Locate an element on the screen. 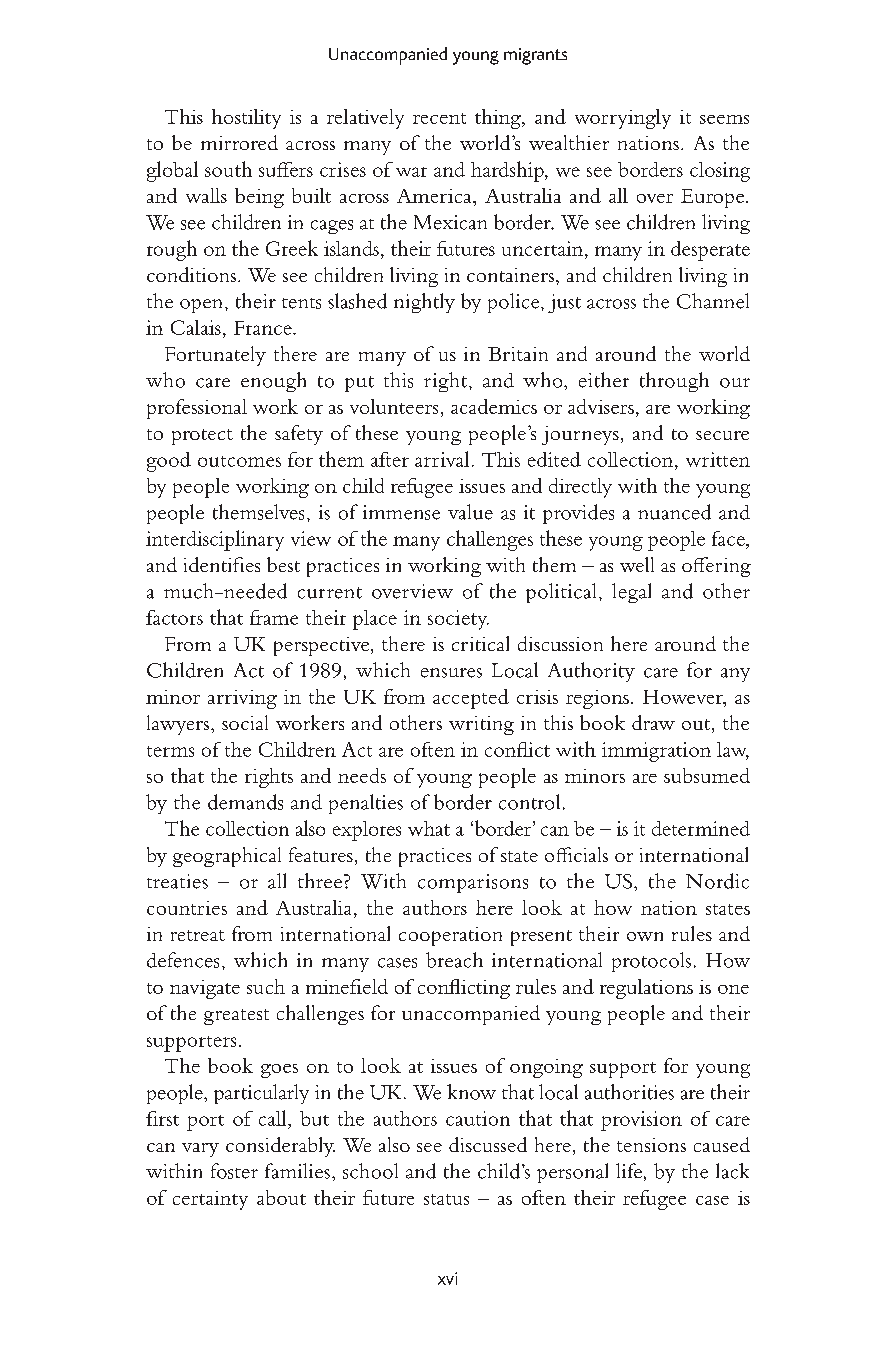 The width and height of the screenshot is (896, 1345). worryingly is located at coordinates (623, 119).
